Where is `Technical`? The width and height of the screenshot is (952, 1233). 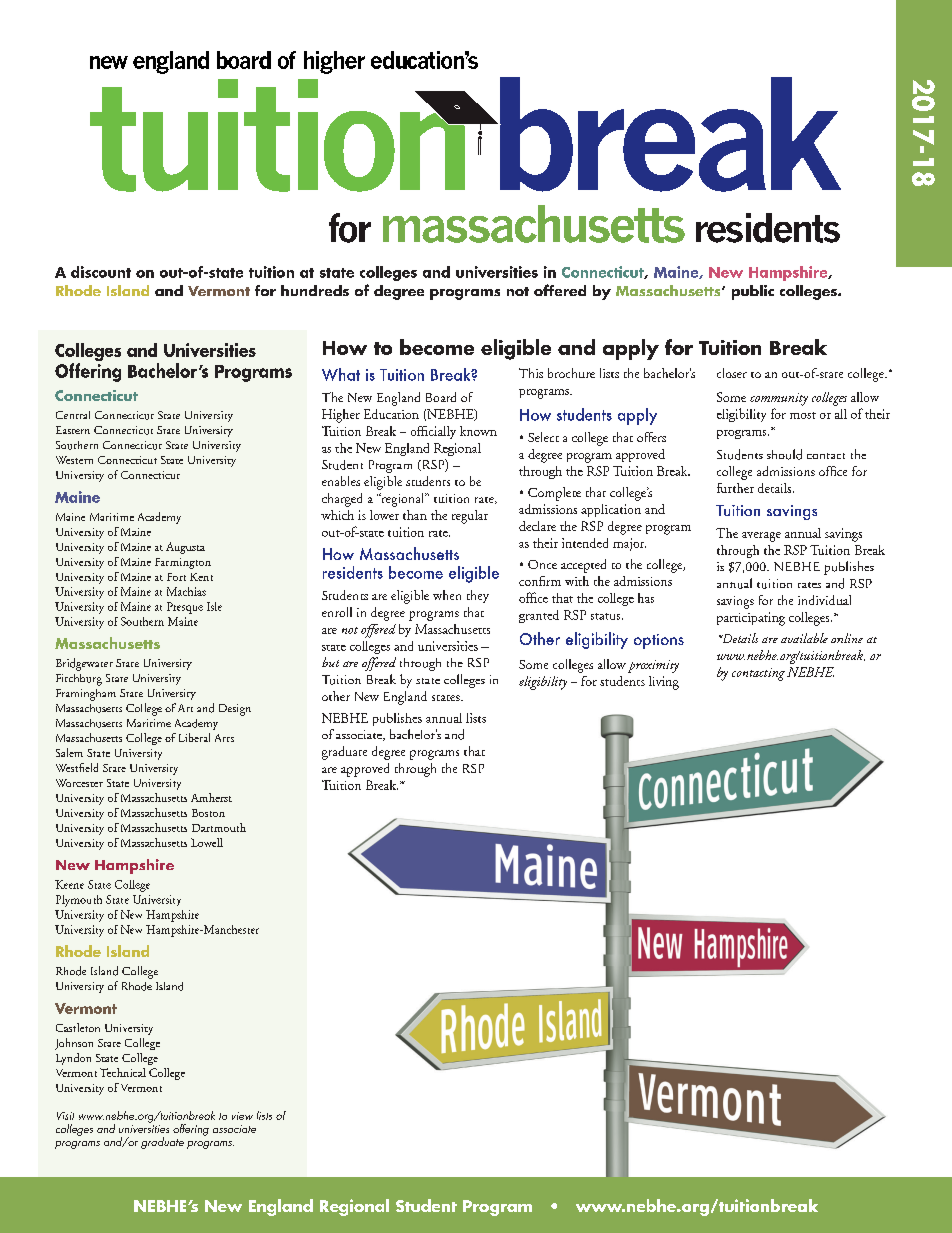
Technical is located at coordinates (123, 1072).
